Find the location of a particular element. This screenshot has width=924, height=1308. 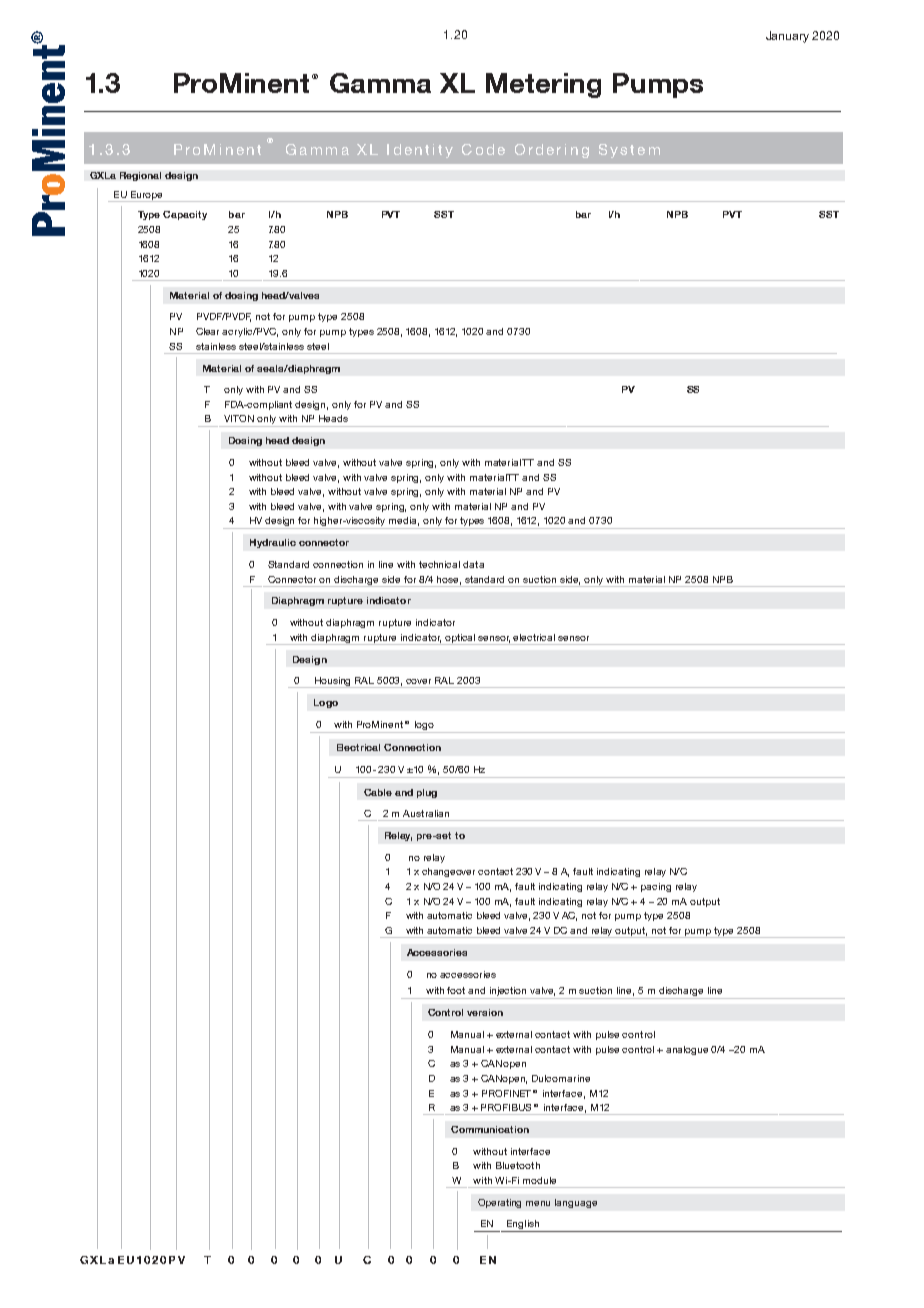

data is located at coordinates (473, 564).
